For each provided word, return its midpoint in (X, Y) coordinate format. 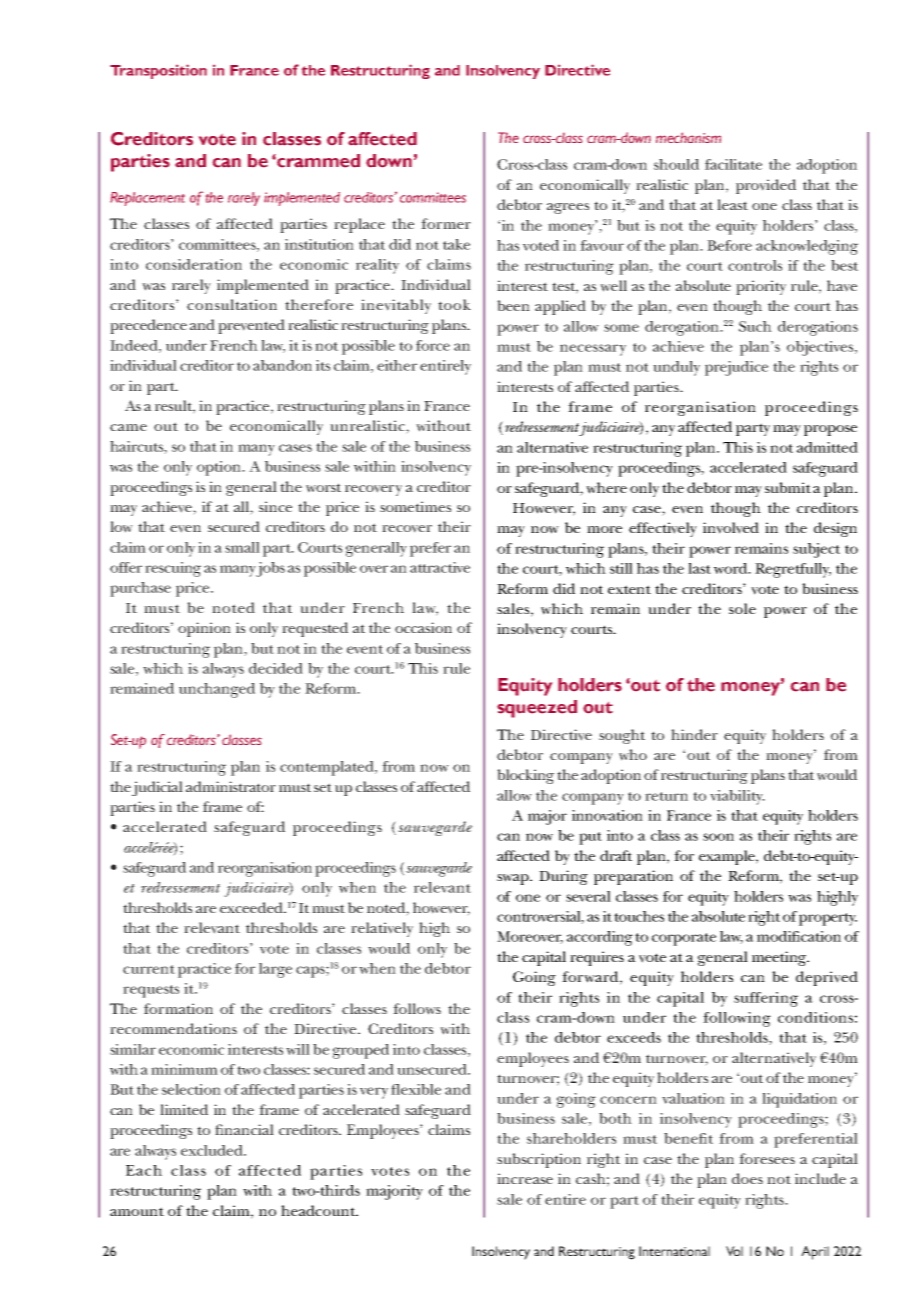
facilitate (733, 164)
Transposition (158, 71)
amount (137, 1211)
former (446, 223)
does (747, 1178)
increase (525, 1178)
